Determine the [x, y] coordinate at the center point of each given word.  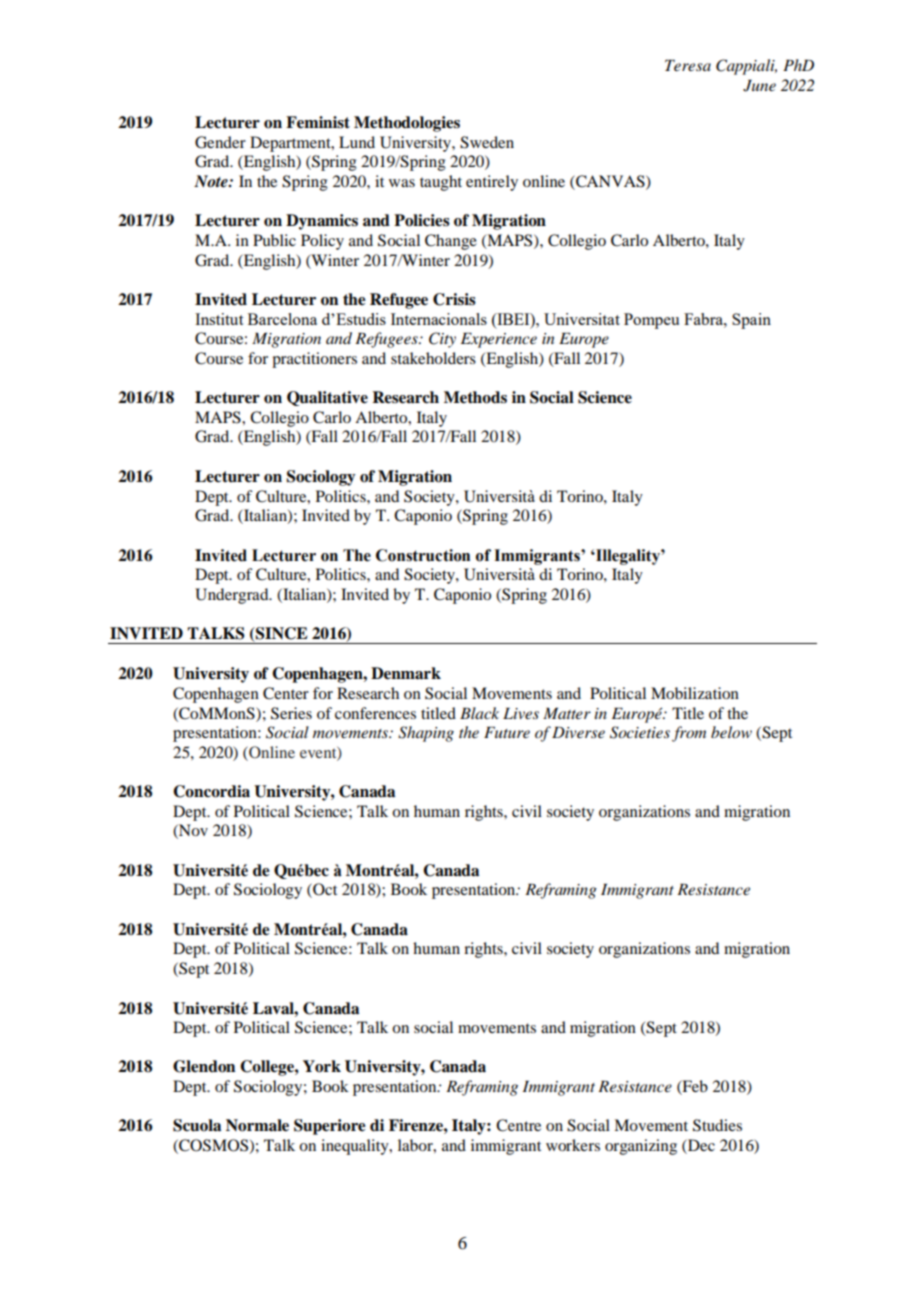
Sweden [487, 142]
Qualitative [327, 398]
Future [507, 732]
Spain [751, 321]
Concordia [211, 791]
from [689, 734]
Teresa [688, 65]
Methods [475, 397]
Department [291, 144]
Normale [257, 1125]
